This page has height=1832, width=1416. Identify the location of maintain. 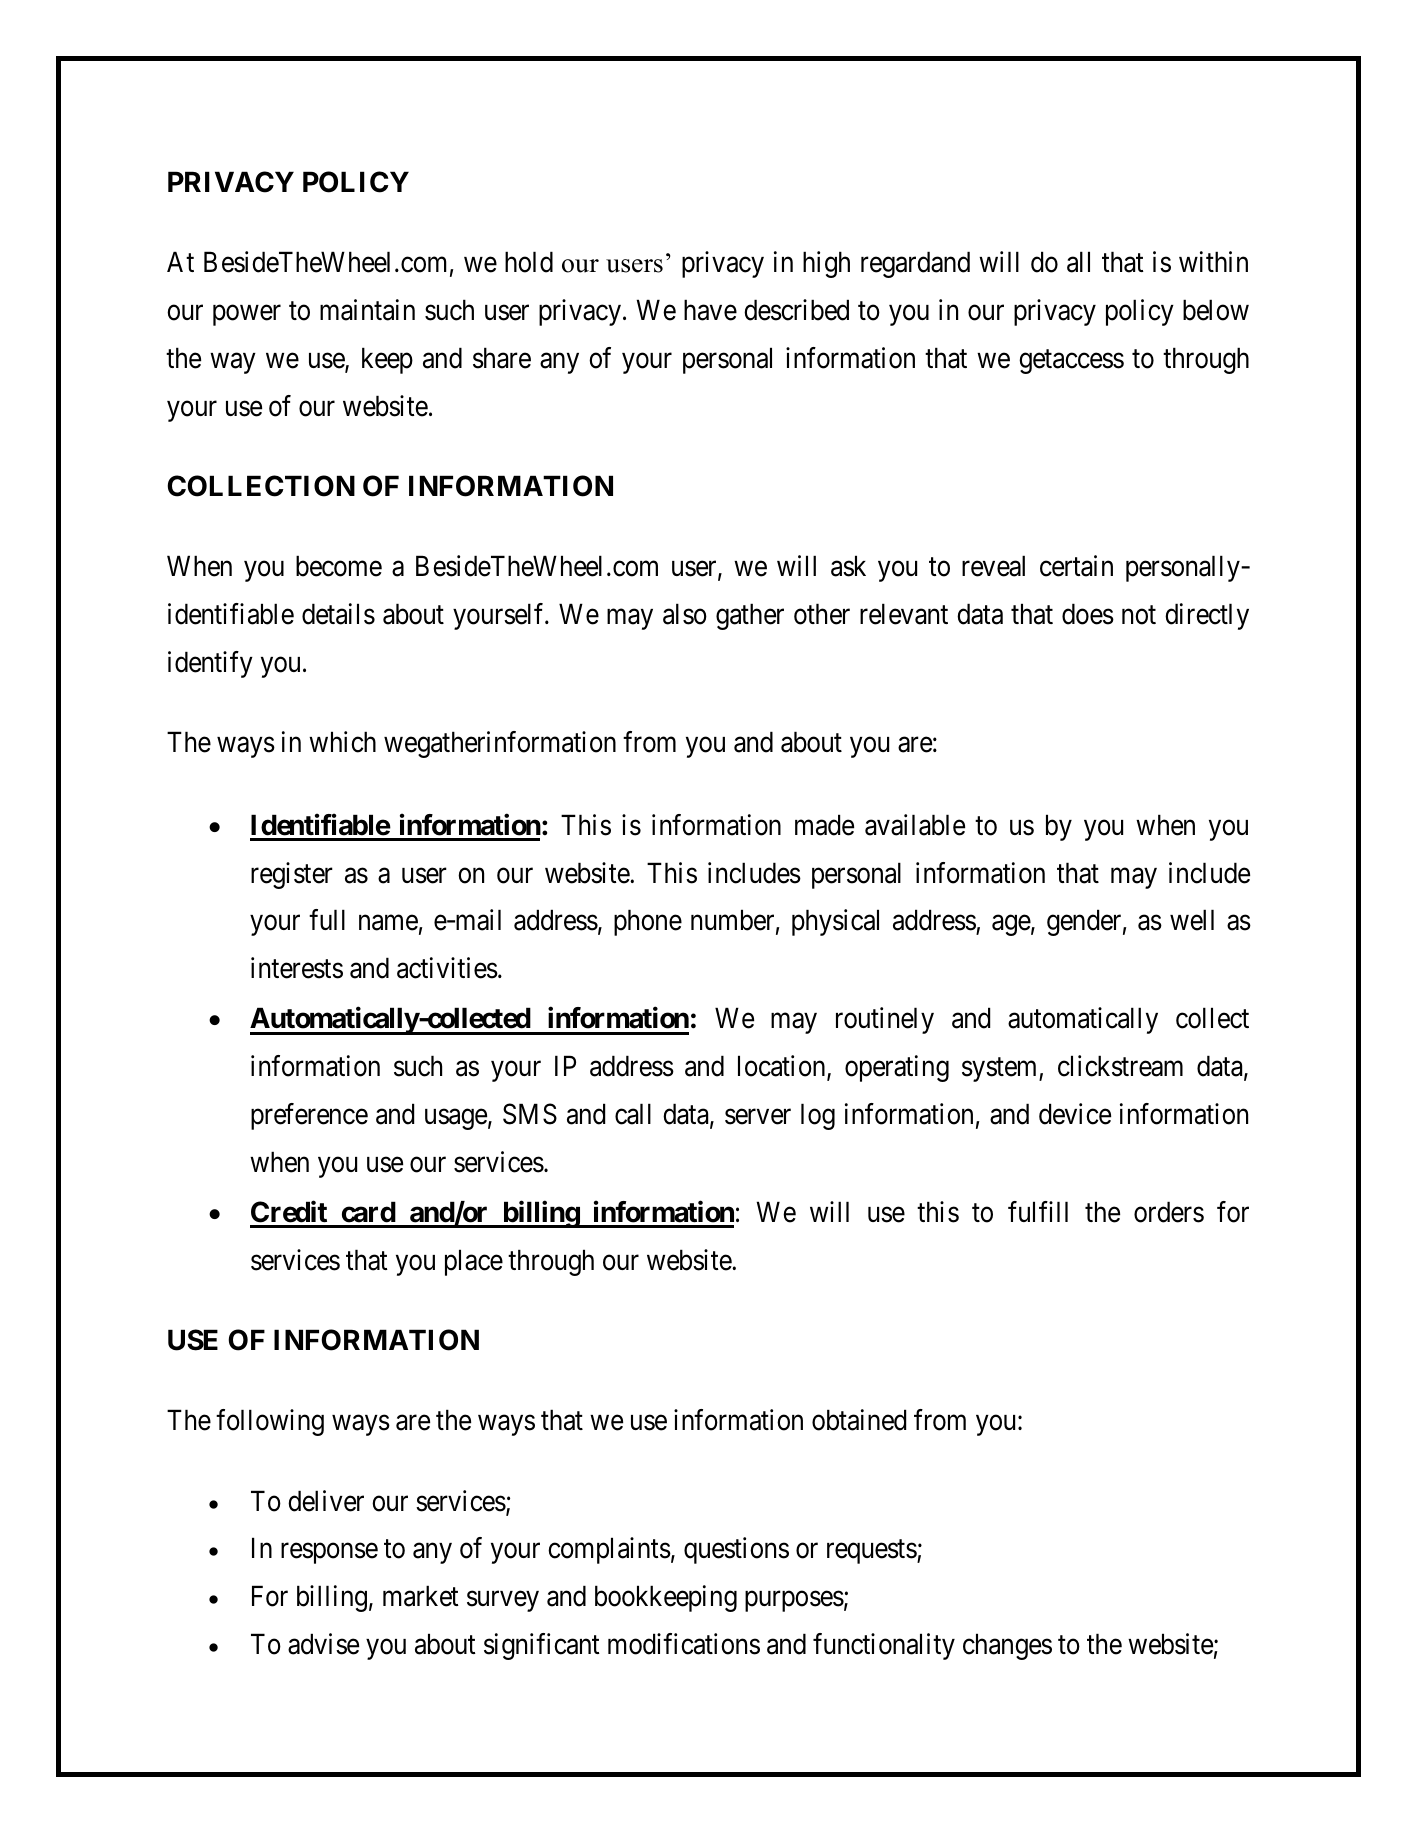
(367, 310).
